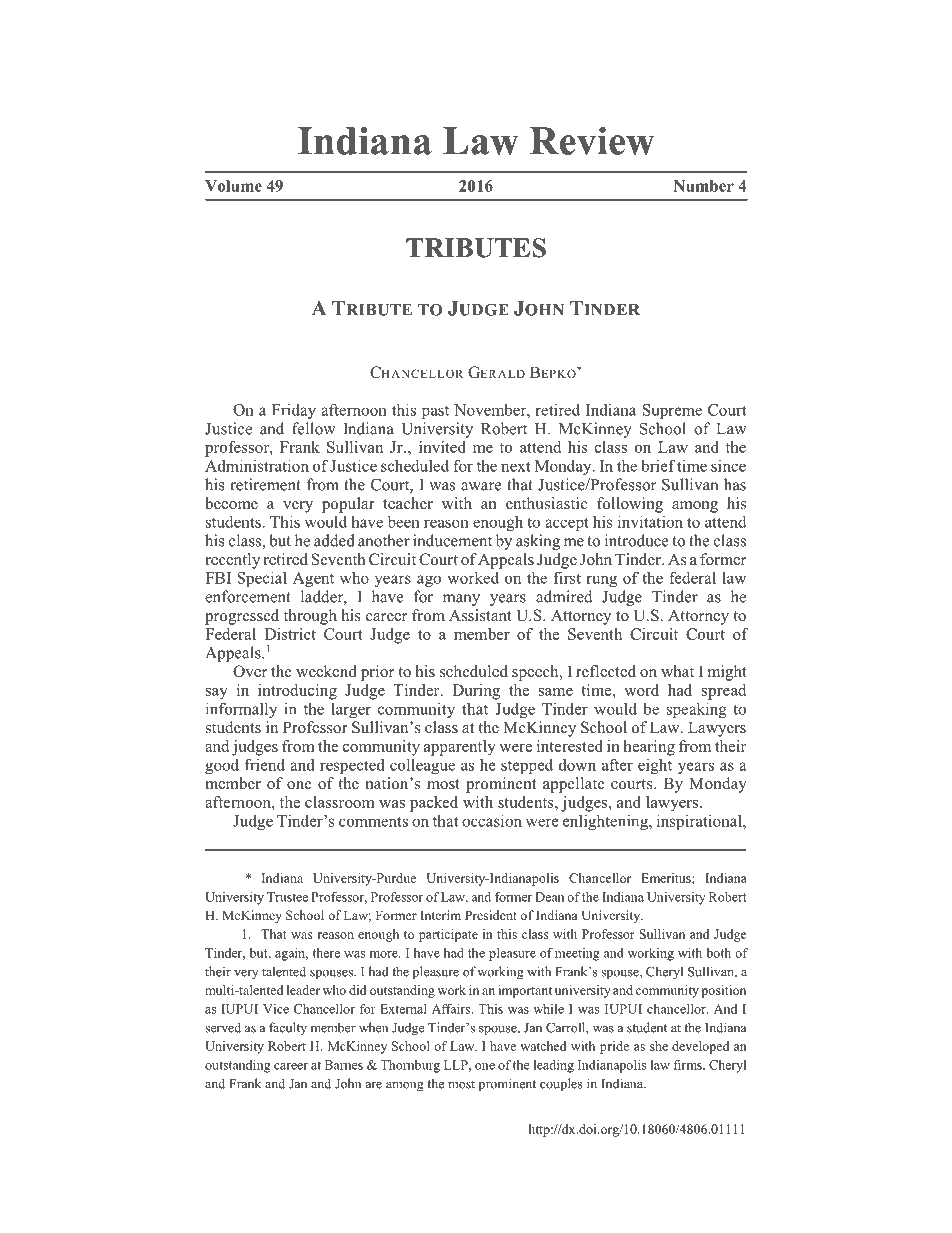 This image has width=952, height=1233. What do you see at coordinates (265, 764) in the image?
I see `friend` at bounding box center [265, 764].
